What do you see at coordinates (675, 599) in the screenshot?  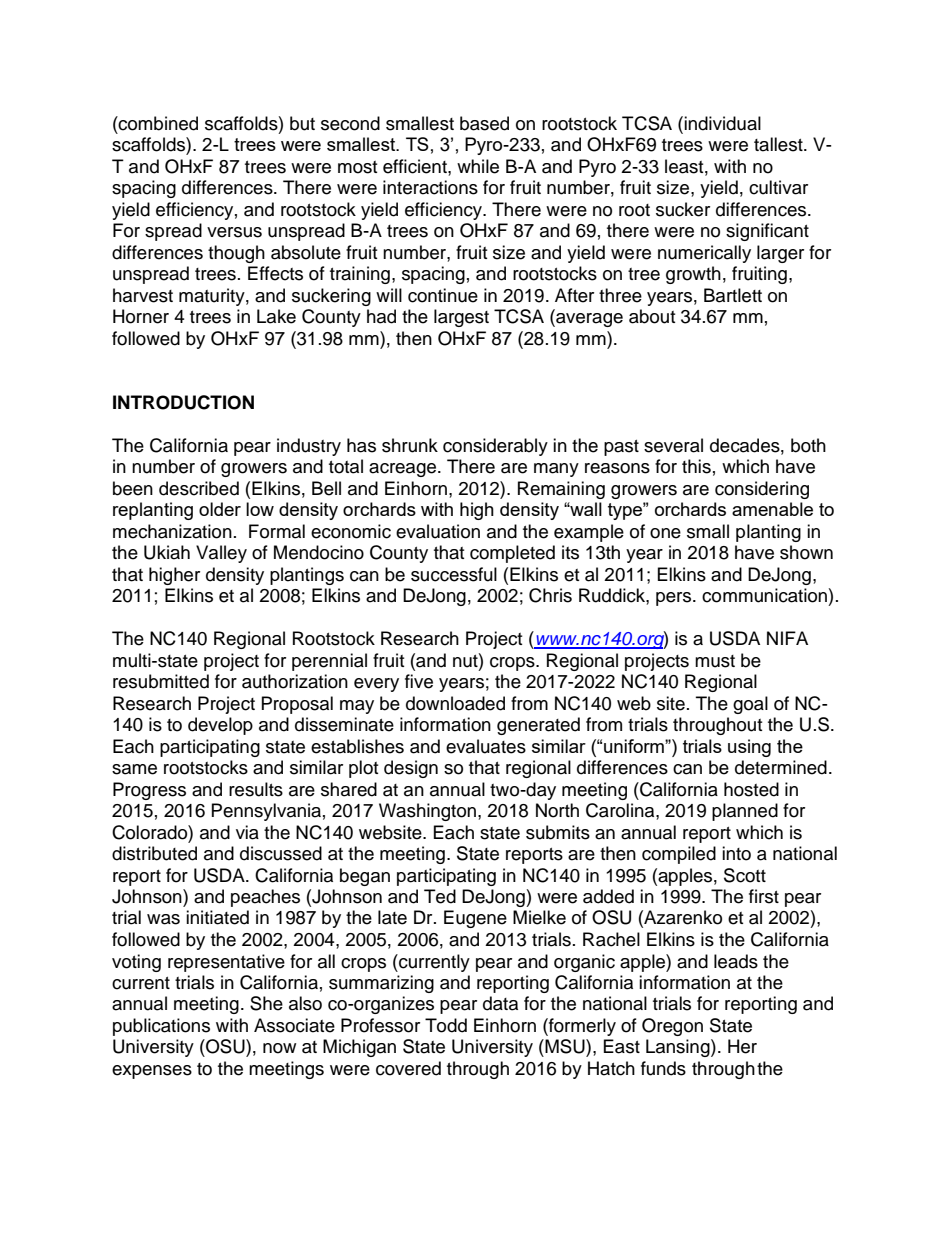 I see `pers` at bounding box center [675, 599].
